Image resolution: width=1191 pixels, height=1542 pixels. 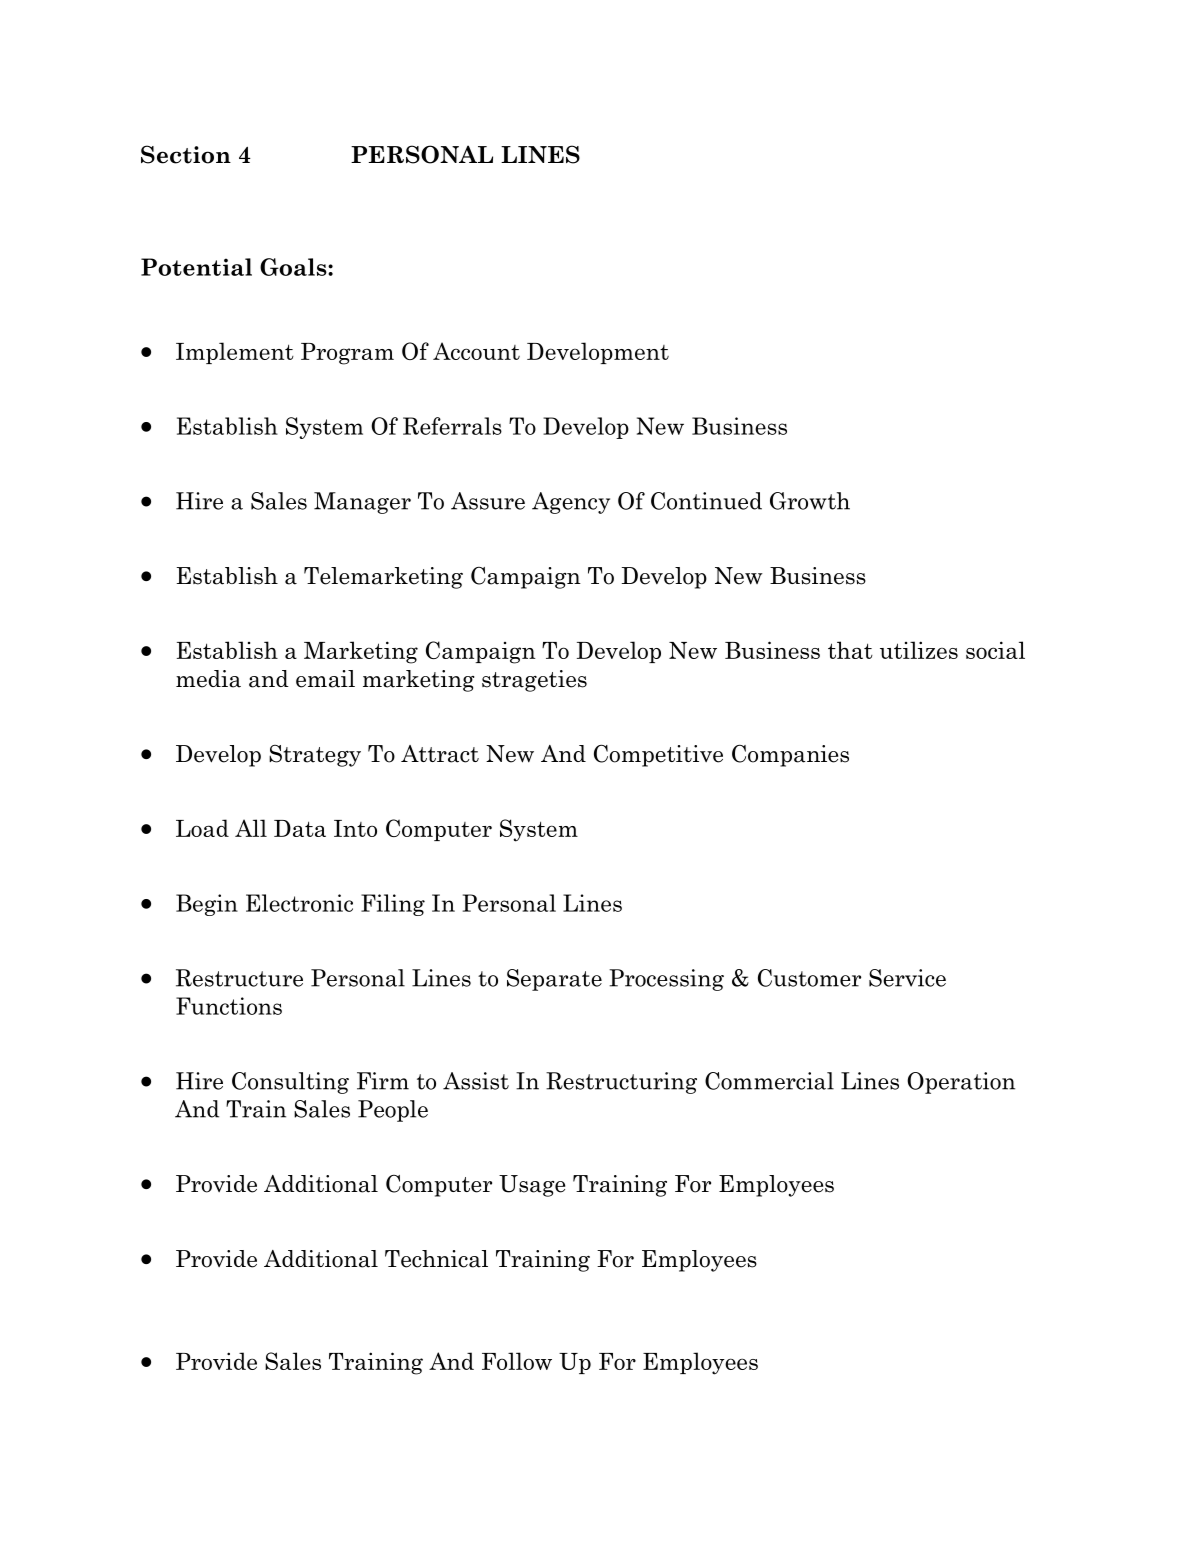 What do you see at coordinates (315, 756) in the image?
I see `Strategy` at bounding box center [315, 756].
